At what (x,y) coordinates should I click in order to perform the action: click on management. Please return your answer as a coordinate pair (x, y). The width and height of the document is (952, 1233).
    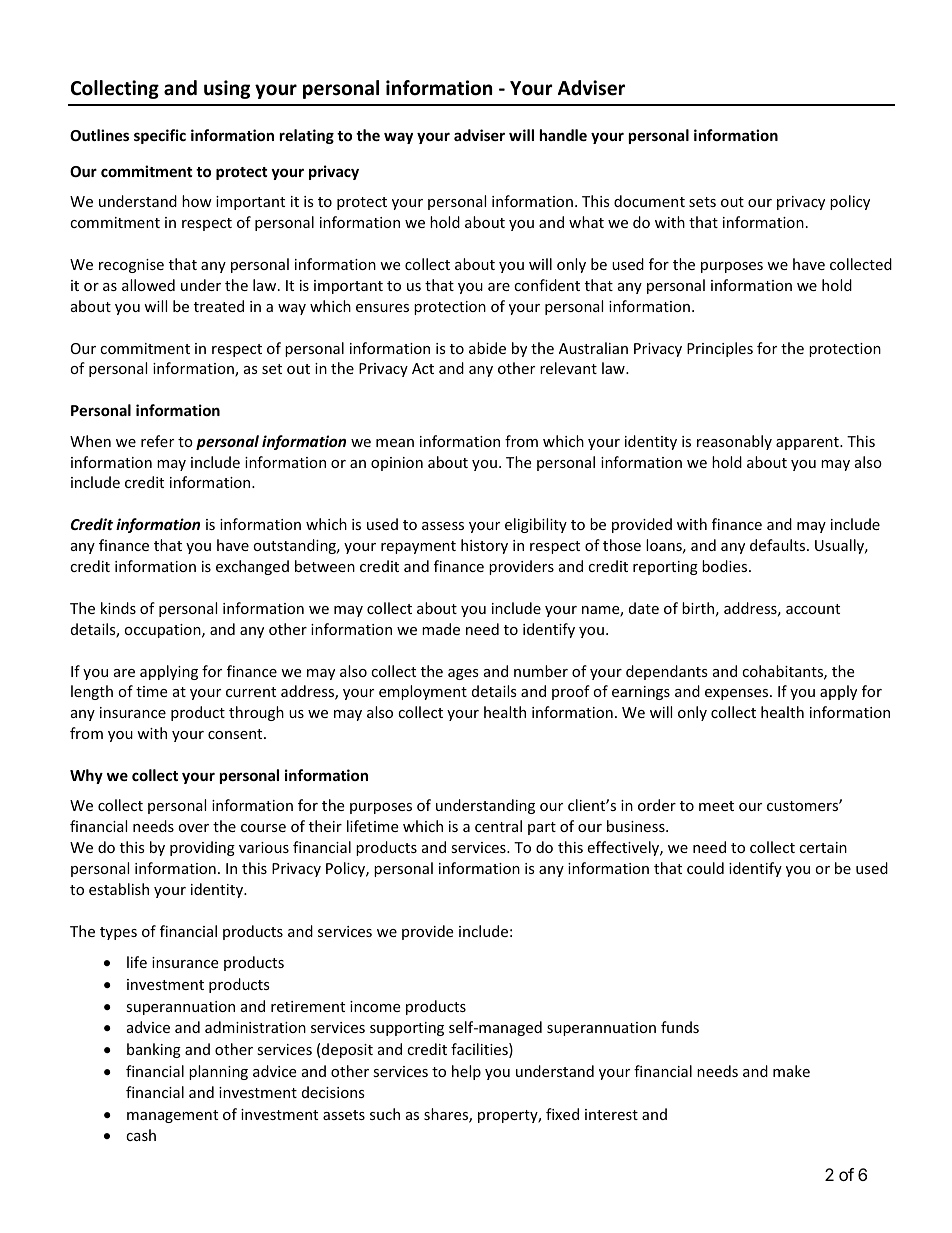
    Looking at the image, I should click on (172, 1116).
